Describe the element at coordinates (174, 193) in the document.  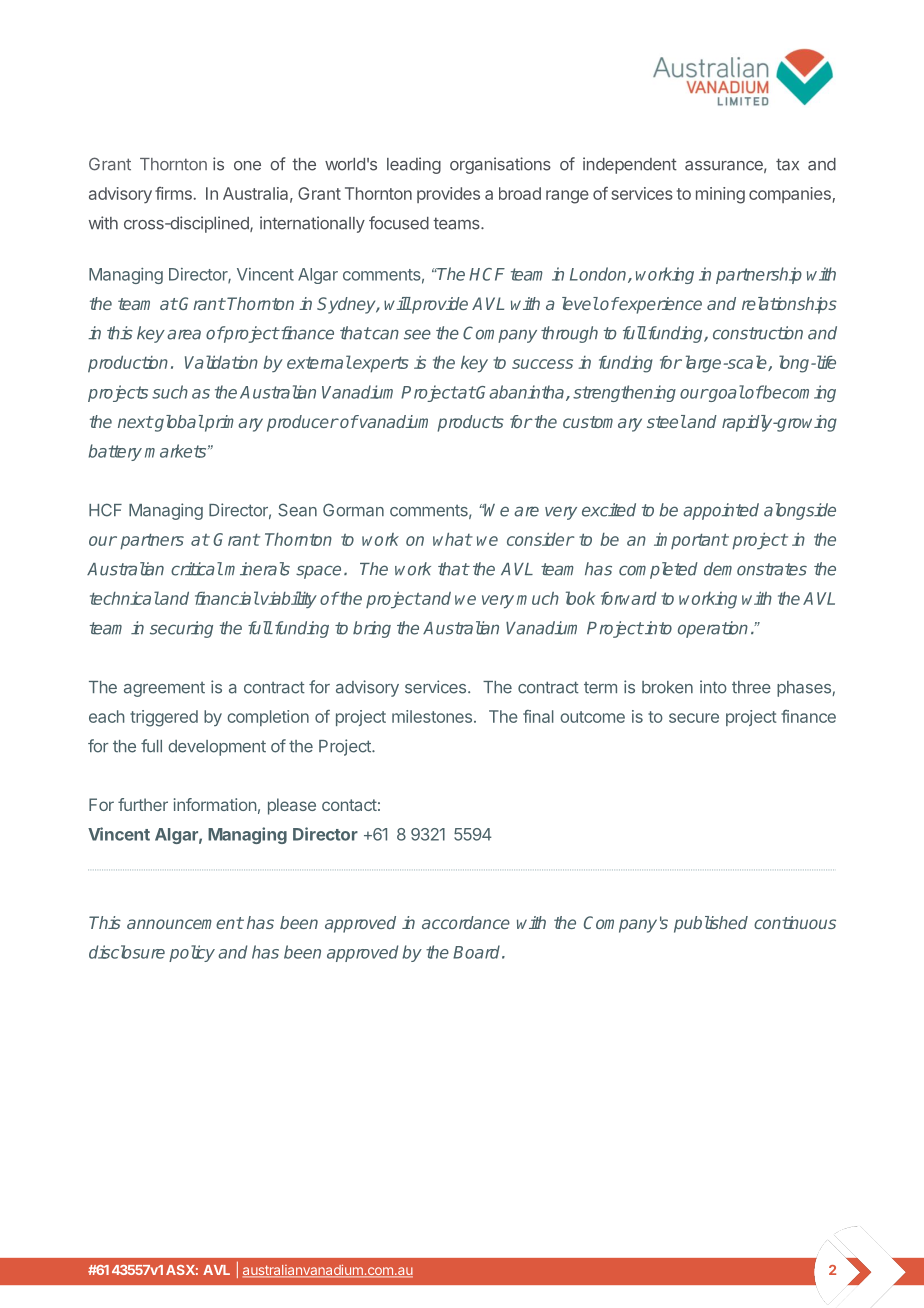
I see `firms` at that location.
